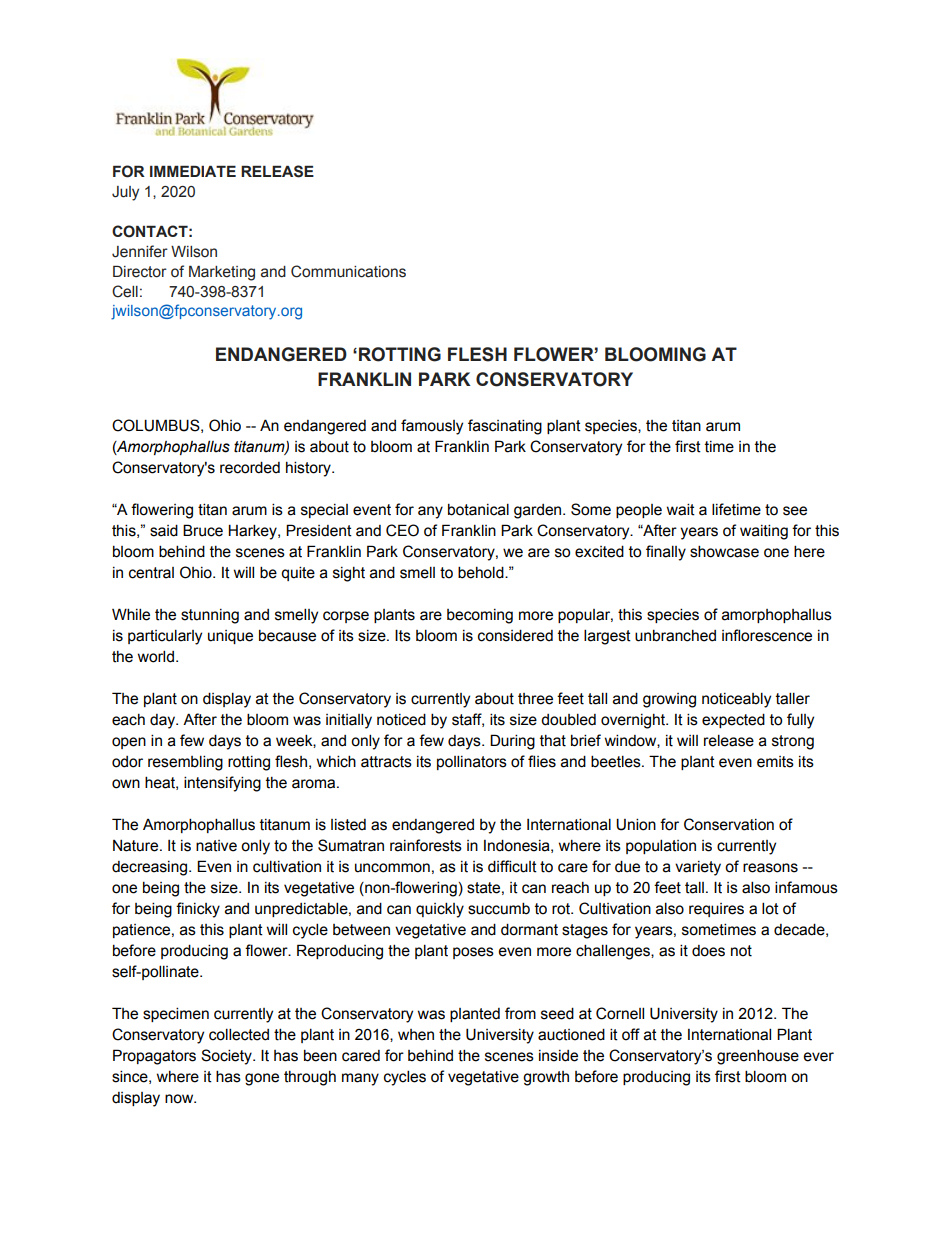 Image resolution: width=952 pixels, height=1233 pixels. What do you see at coordinates (767, 635) in the image?
I see `inflorescence` at bounding box center [767, 635].
